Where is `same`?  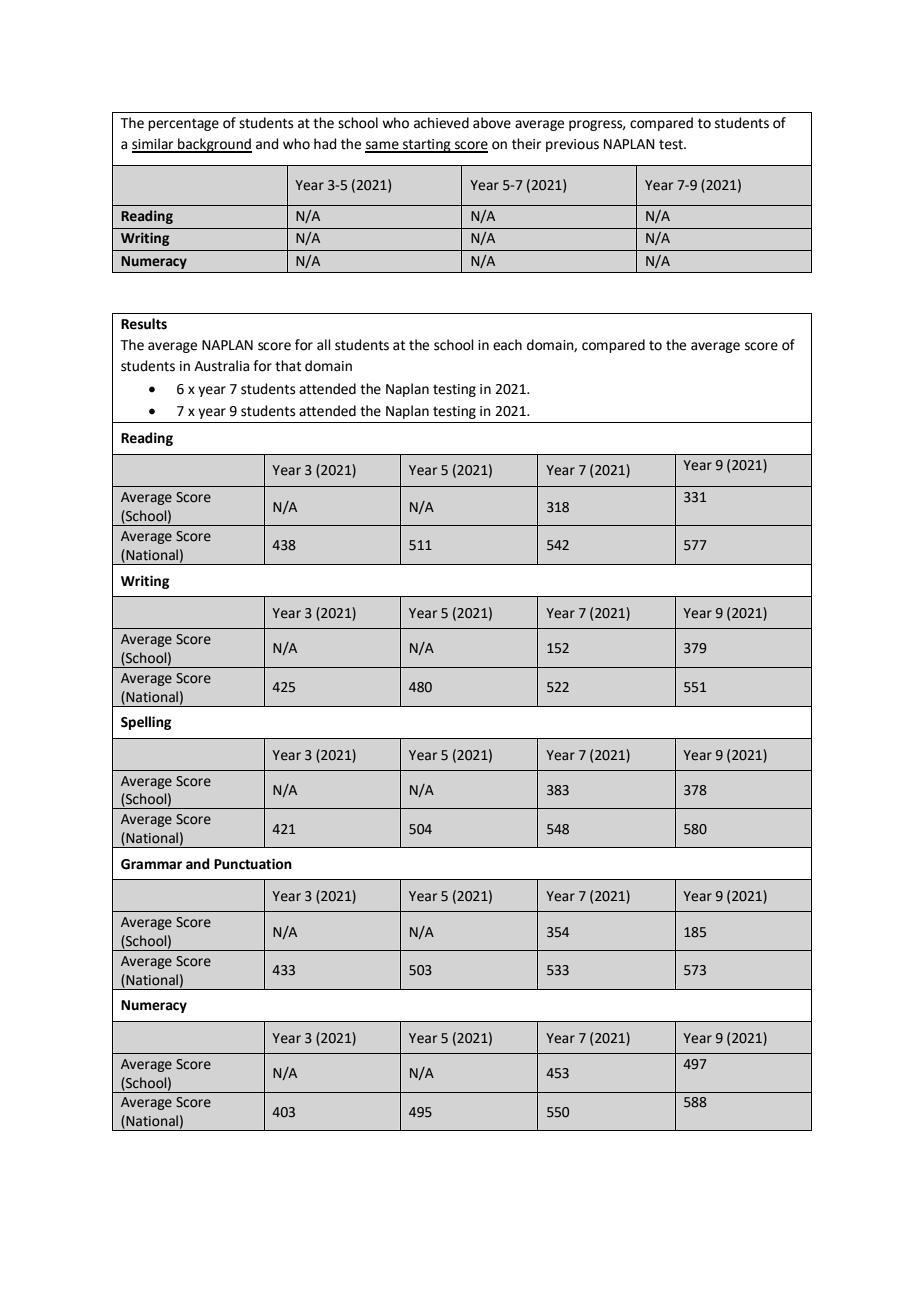
same is located at coordinates (383, 146).
